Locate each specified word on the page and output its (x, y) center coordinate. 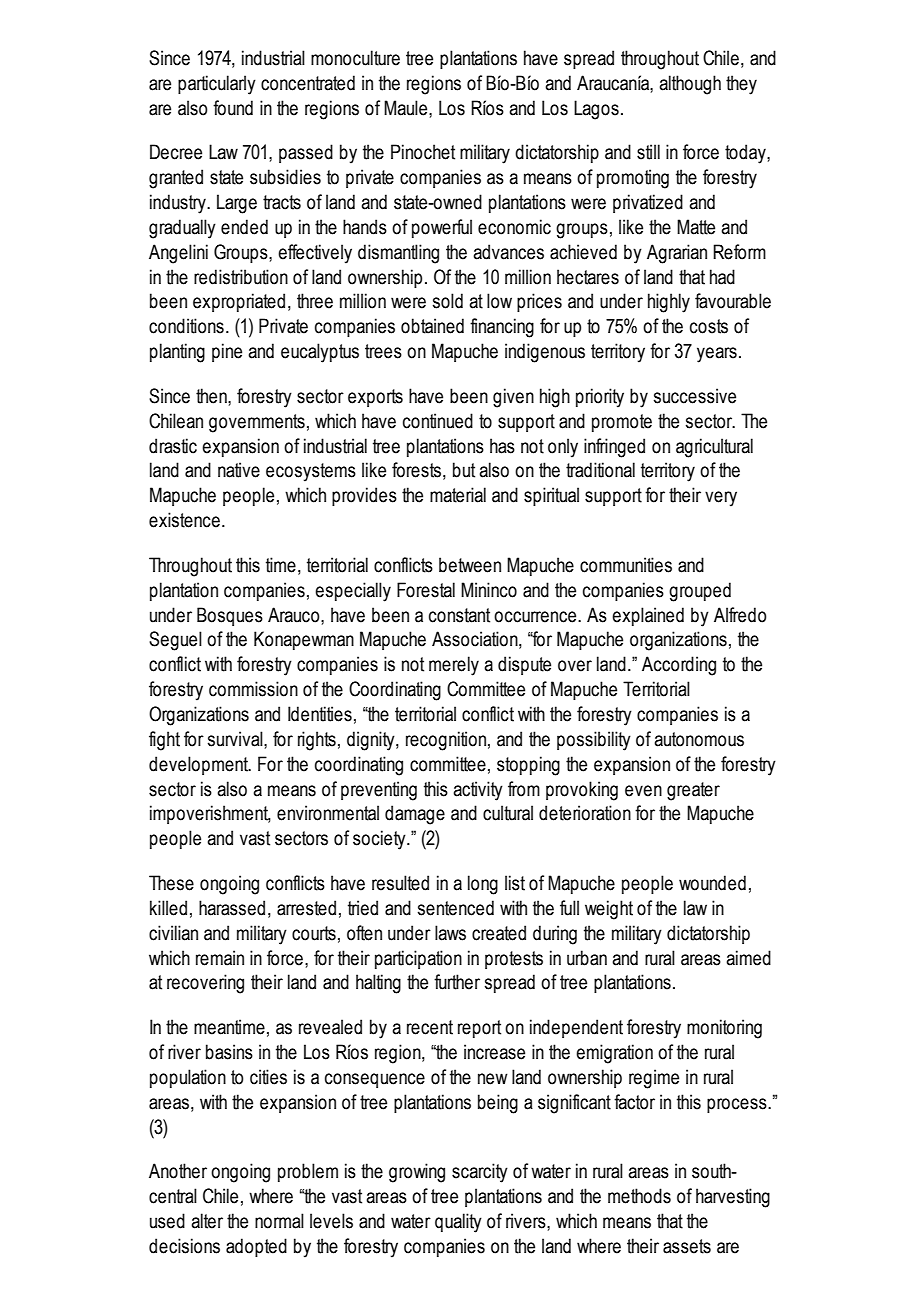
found (233, 108)
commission (253, 689)
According (679, 666)
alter (207, 1221)
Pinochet (423, 152)
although (690, 85)
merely (454, 666)
